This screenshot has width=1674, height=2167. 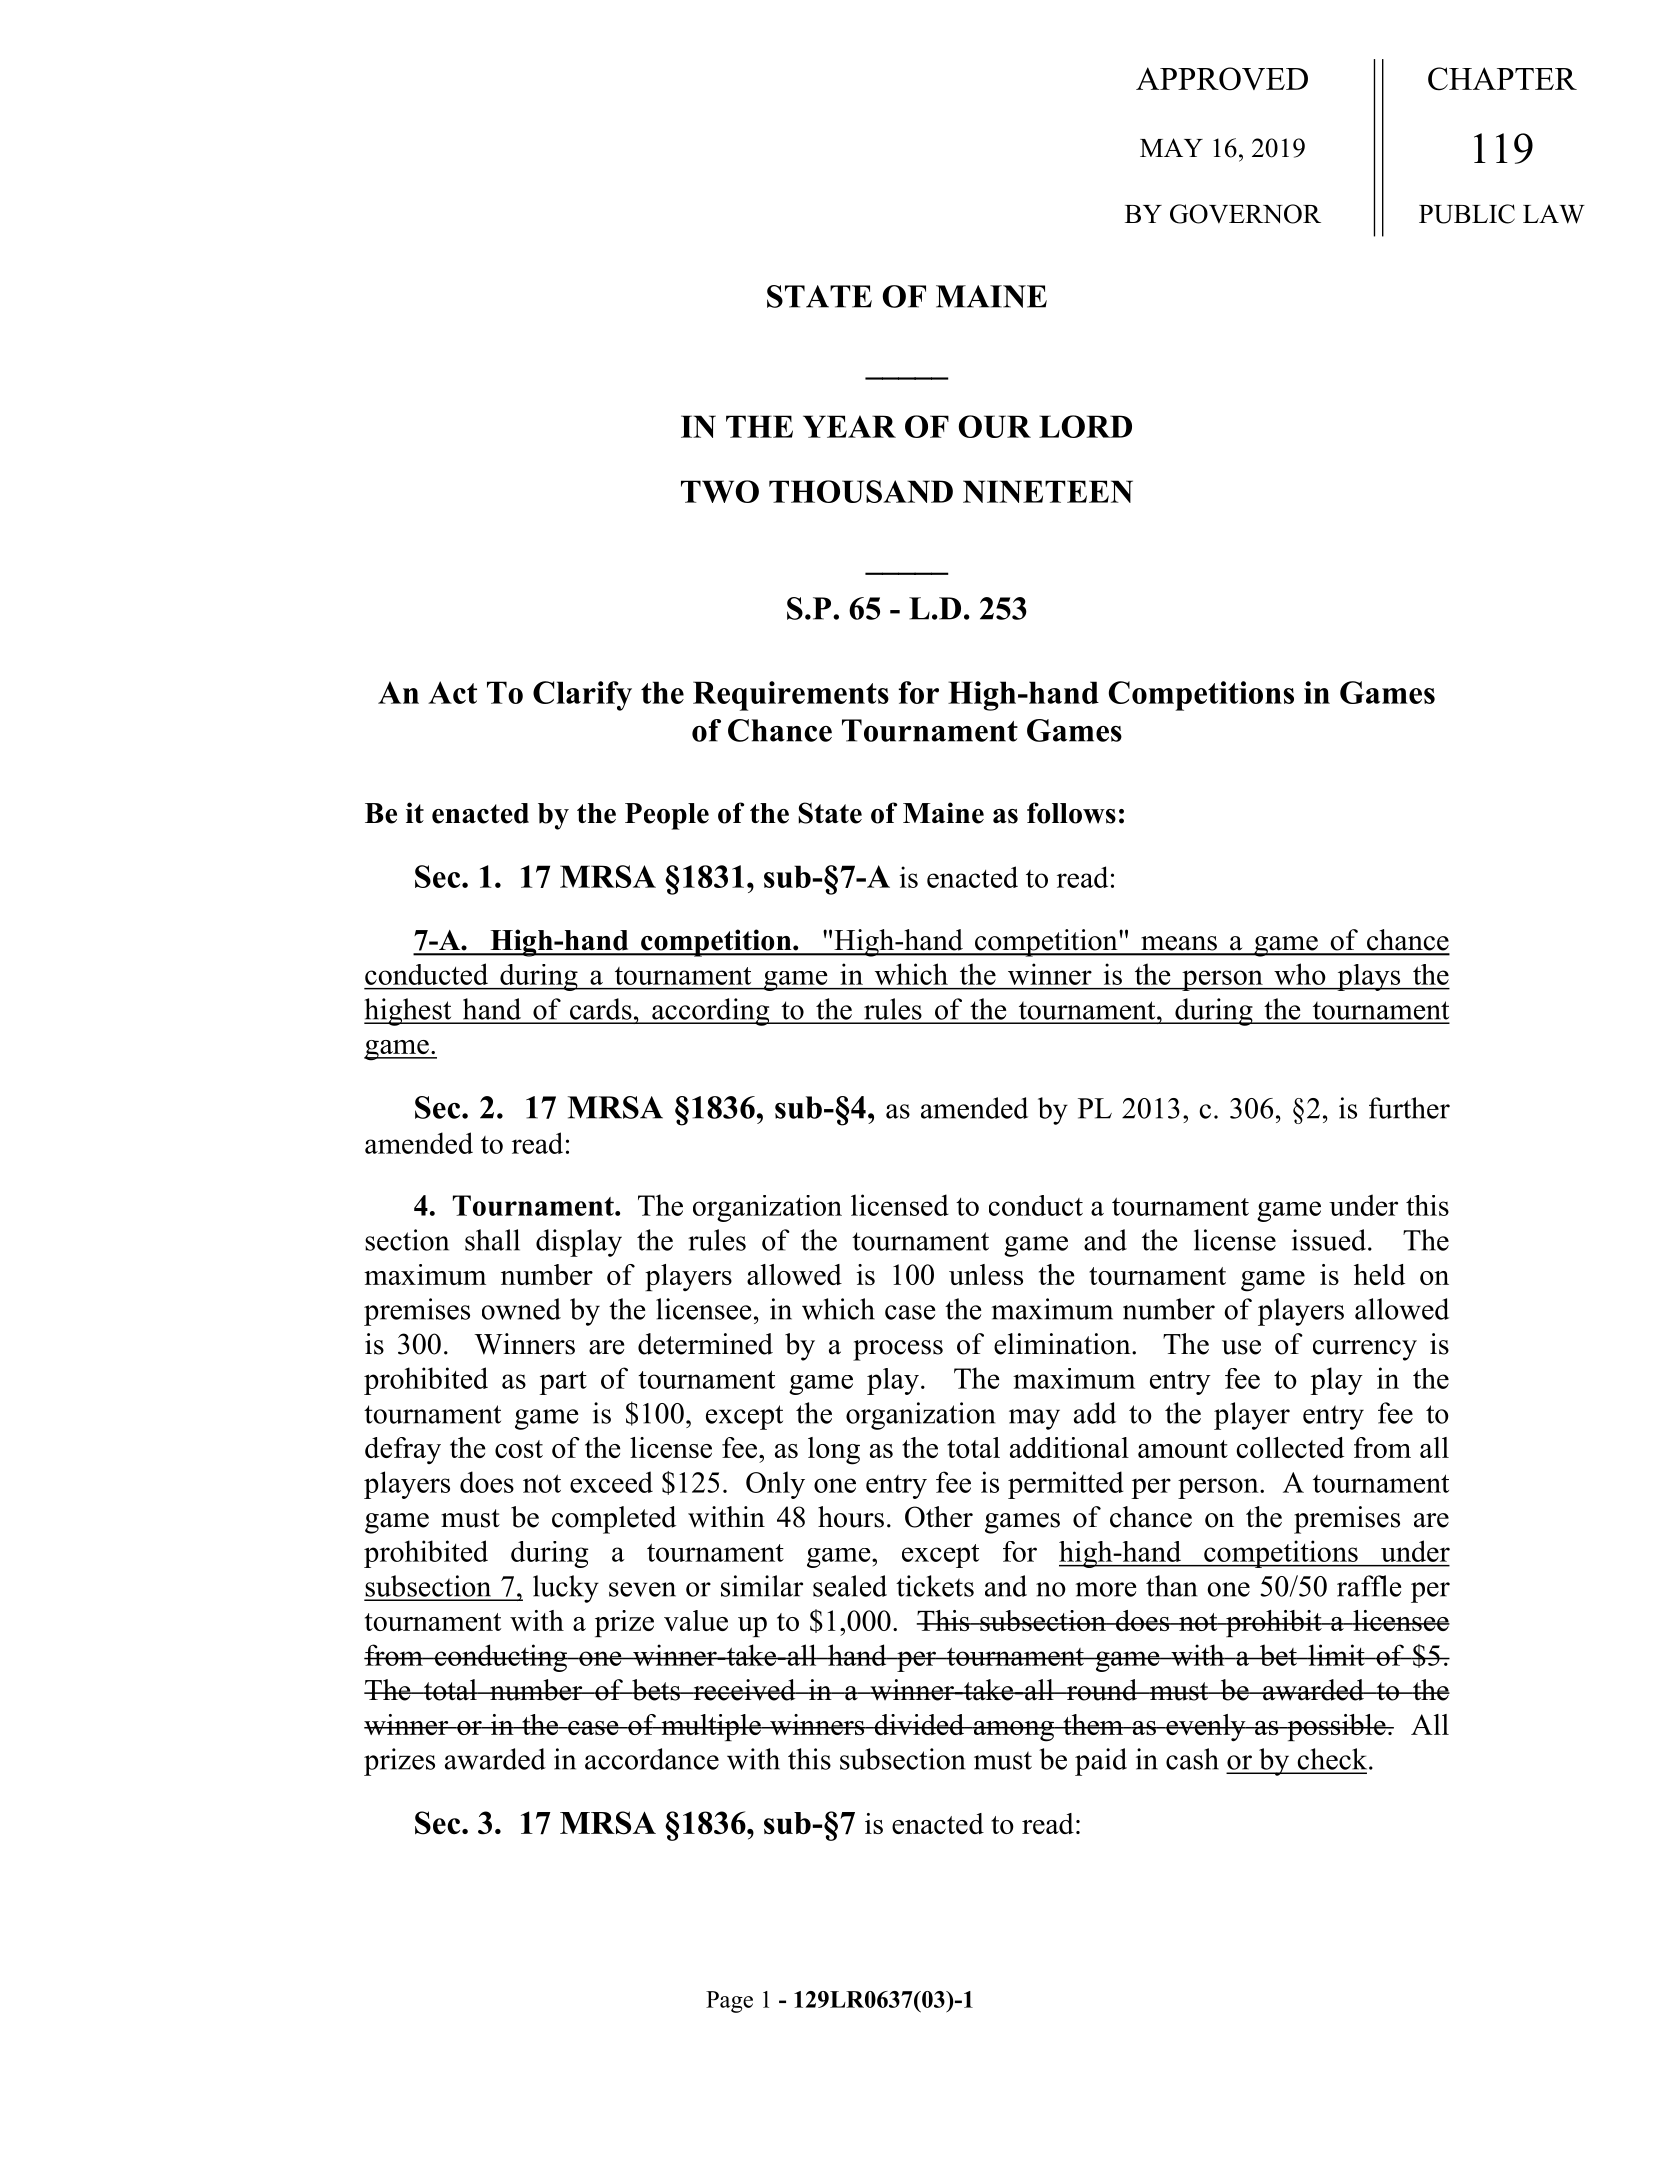 I want to click on raffle, so click(x=1369, y=1586).
